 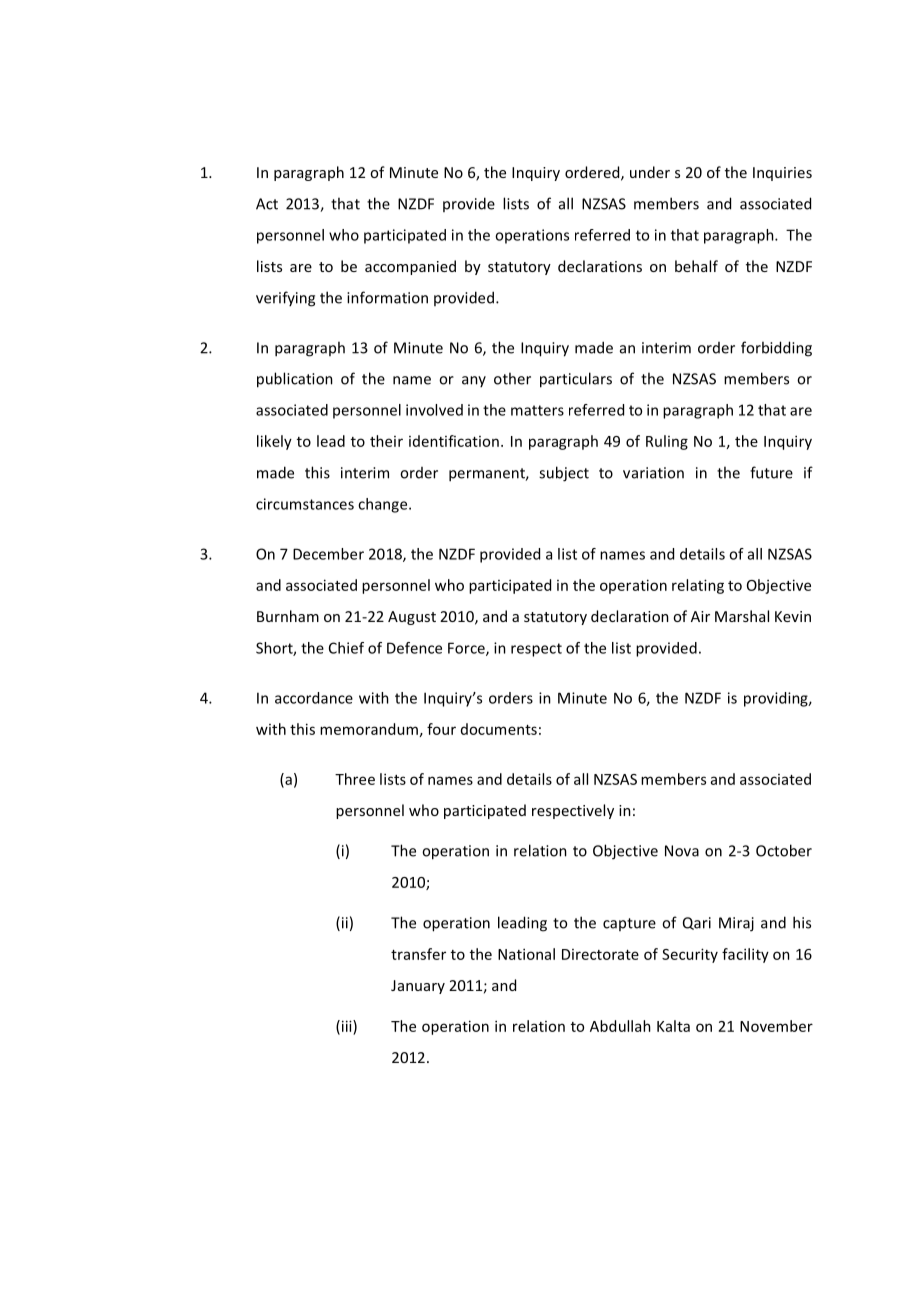 I want to click on Inquiries, so click(x=782, y=174).
